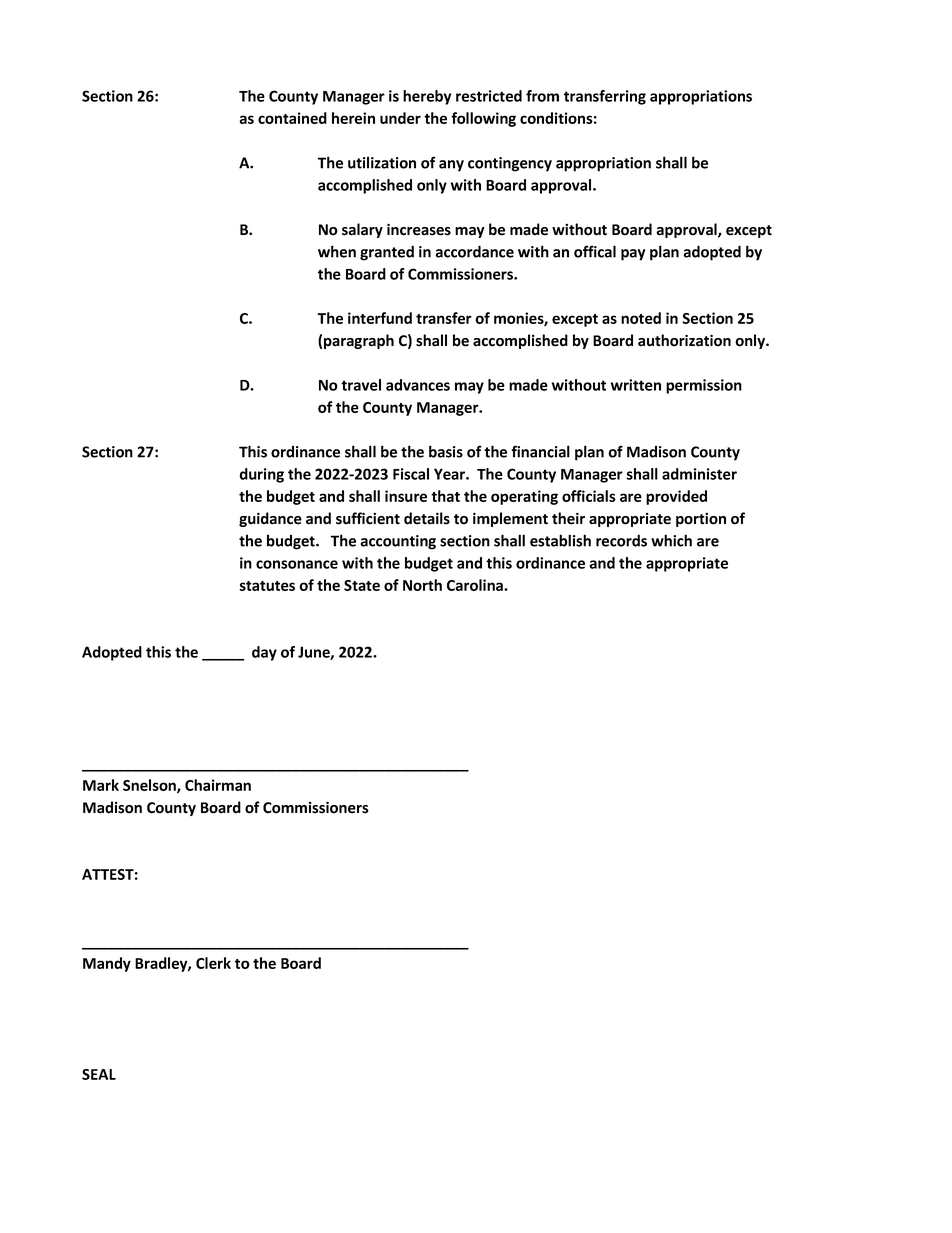 The height and width of the screenshot is (1233, 952). I want to click on records, so click(621, 540).
